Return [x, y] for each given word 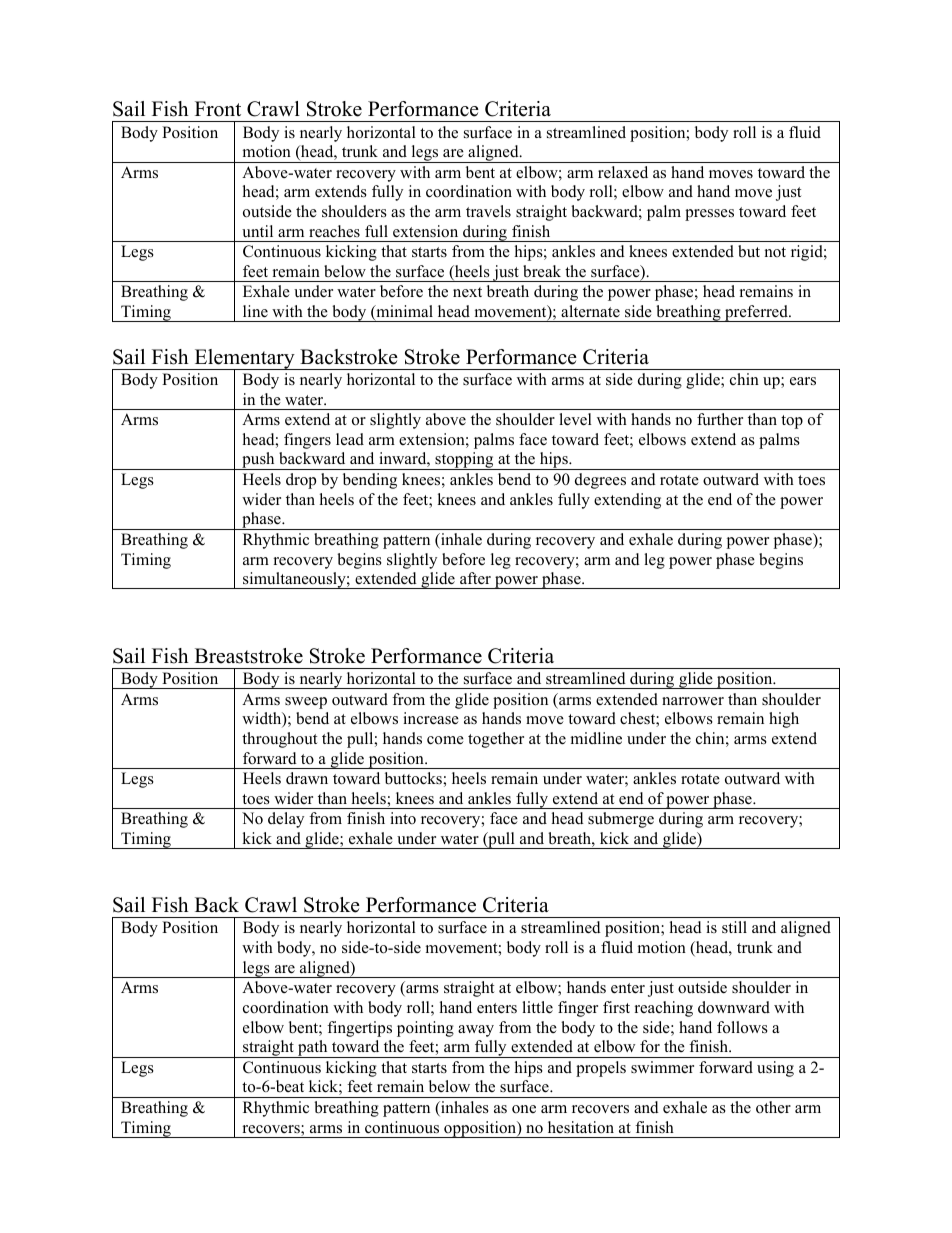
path [313, 1049]
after [475, 578]
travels [488, 211]
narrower [693, 701]
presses [709, 215]
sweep [306, 703]
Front [218, 109]
